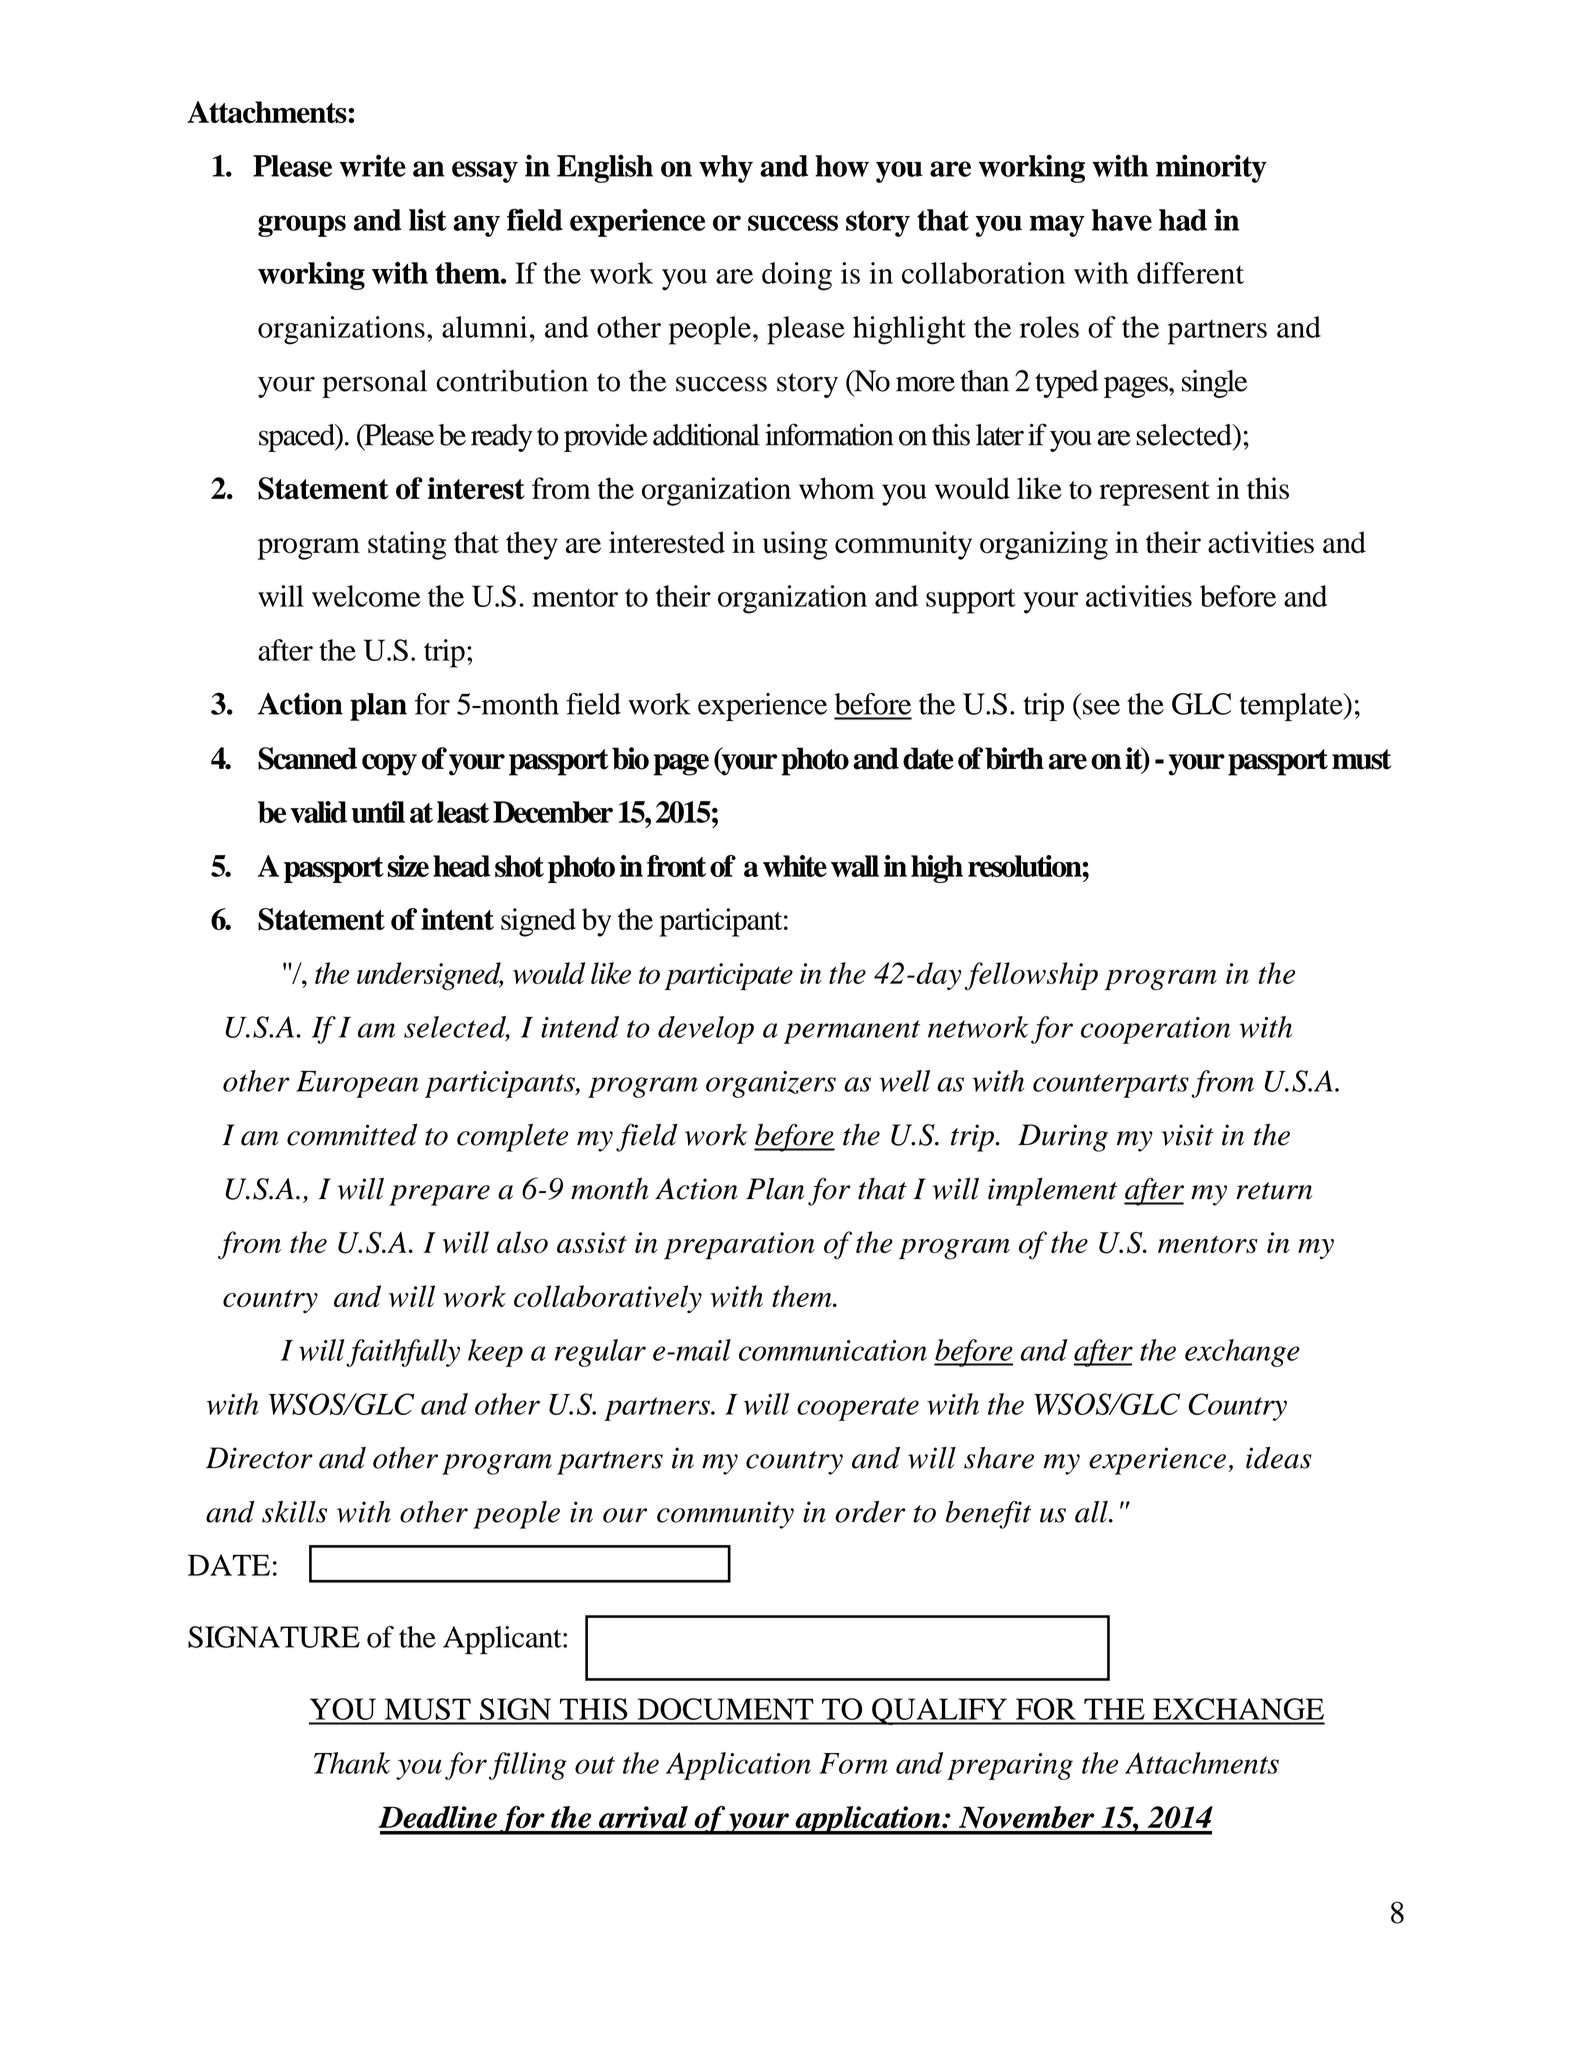 The width and height of the screenshot is (1592, 2060). Describe the element at coordinates (503, 1640) in the screenshot. I see `Applicant` at that location.
